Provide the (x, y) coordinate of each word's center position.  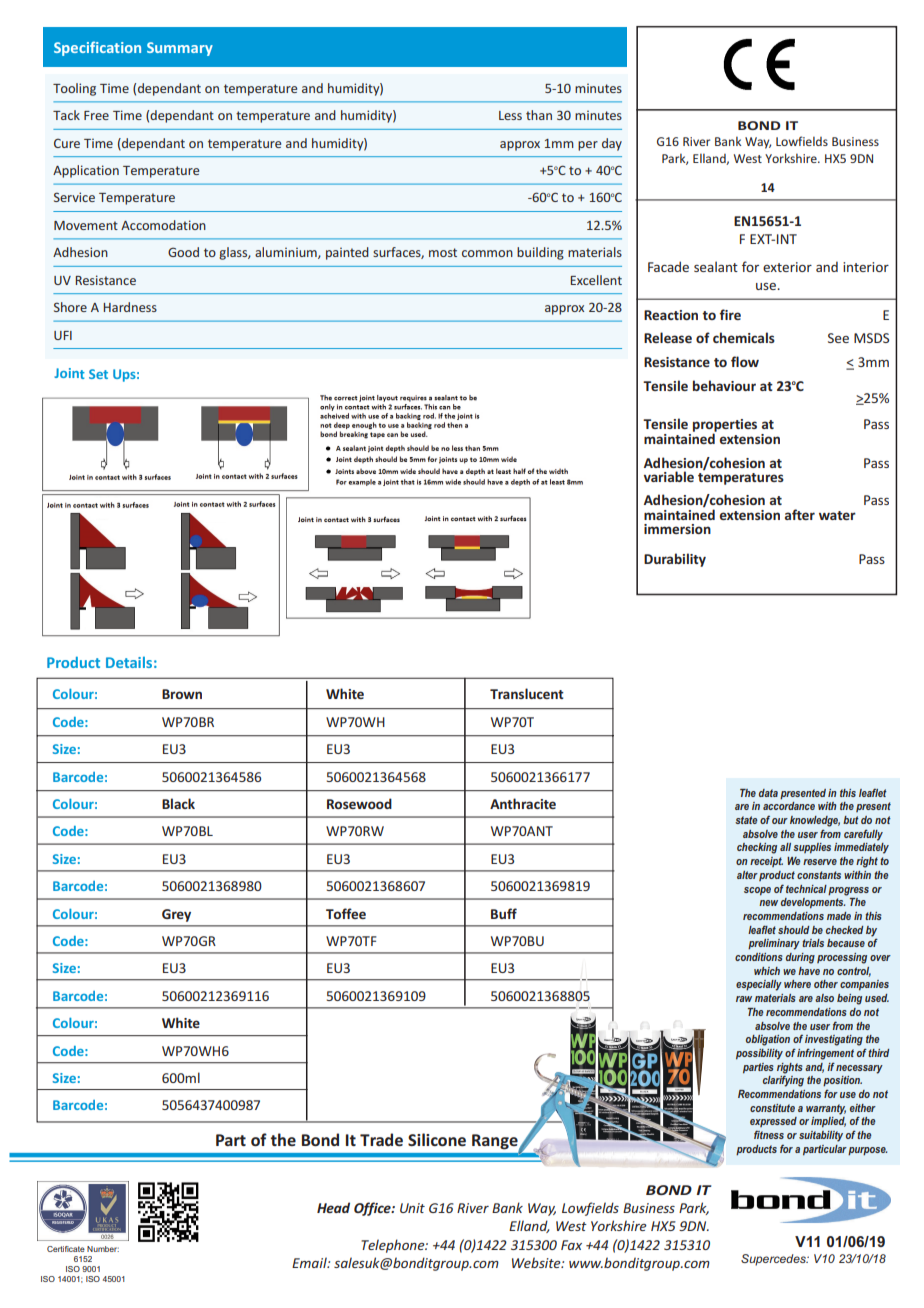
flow (745, 361)
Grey (176, 915)
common (487, 253)
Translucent (527, 693)
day (612, 144)
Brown (182, 694)
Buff (504, 913)
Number (103, 1249)
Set (98, 374)
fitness (769, 1134)
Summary (180, 49)
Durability (675, 560)
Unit (412, 1208)
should (793, 930)
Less (510, 115)
